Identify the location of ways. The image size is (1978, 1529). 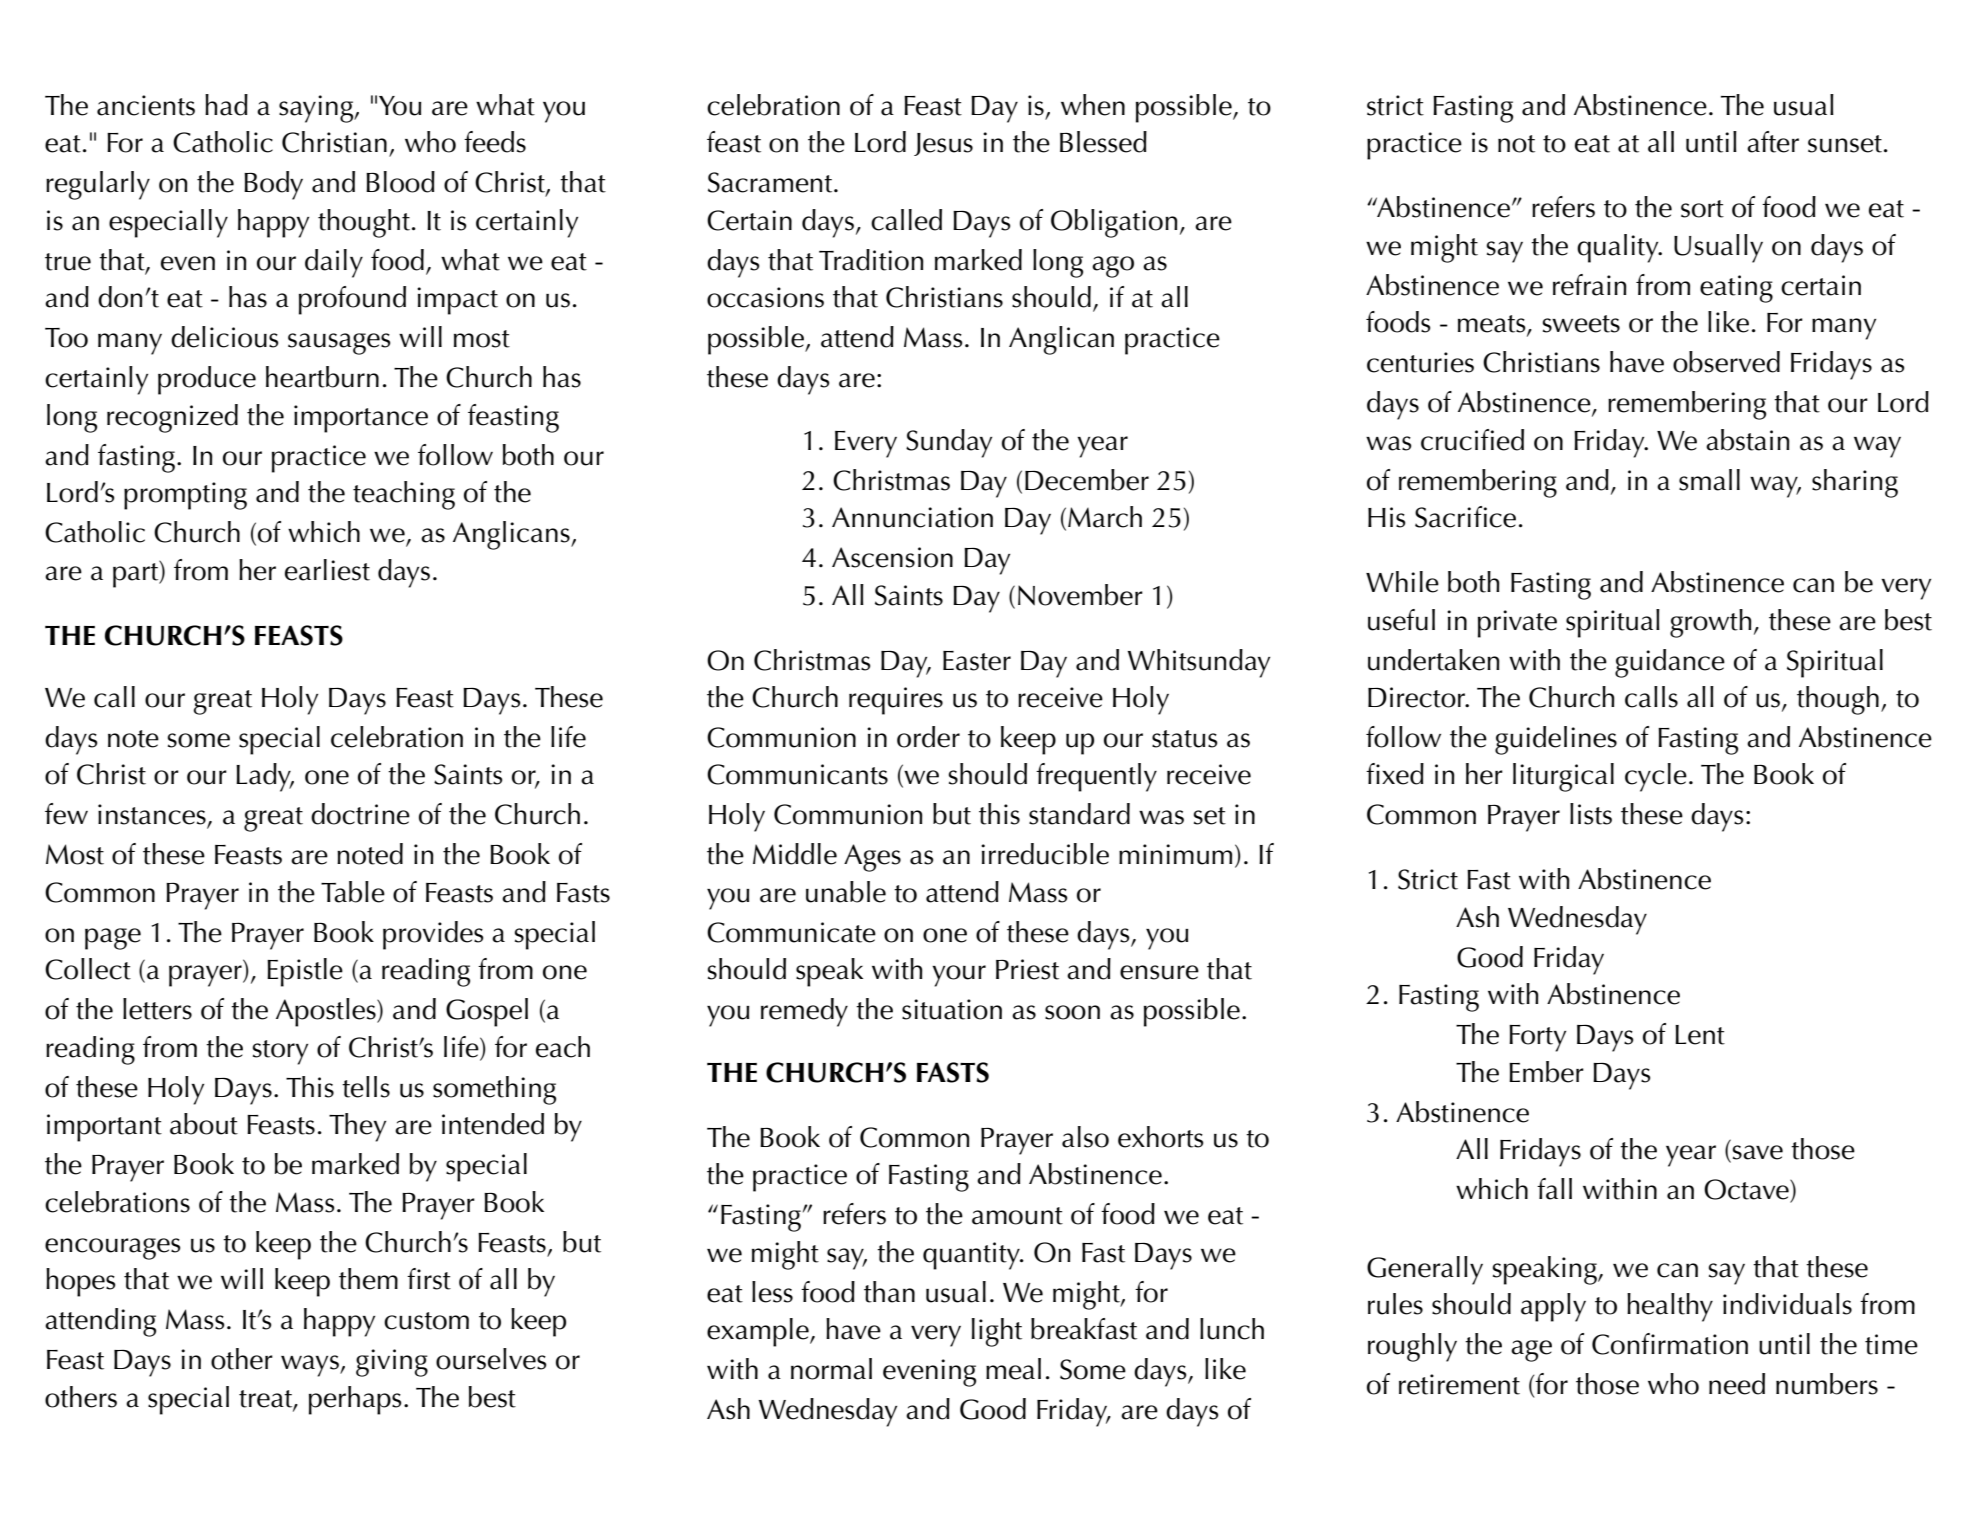
(311, 1366).
